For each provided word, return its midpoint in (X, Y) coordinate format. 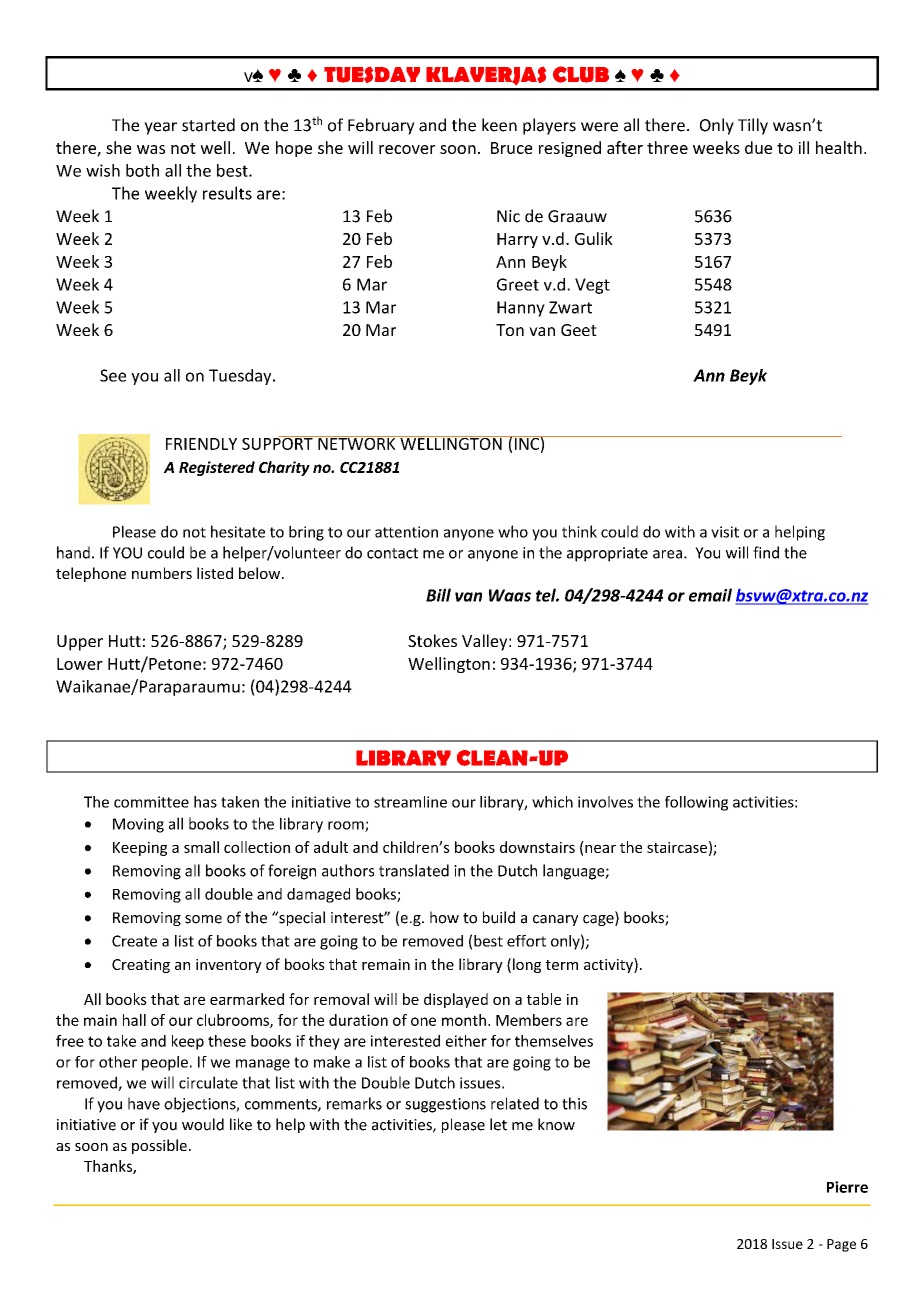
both (142, 170)
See (113, 375)
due (758, 147)
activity (609, 965)
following (696, 803)
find (766, 552)
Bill (438, 595)
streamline (410, 802)
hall (134, 1020)
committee (151, 802)
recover (407, 149)
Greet (518, 284)
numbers (162, 573)
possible (159, 1146)
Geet (579, 330)
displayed (456, 1000)
